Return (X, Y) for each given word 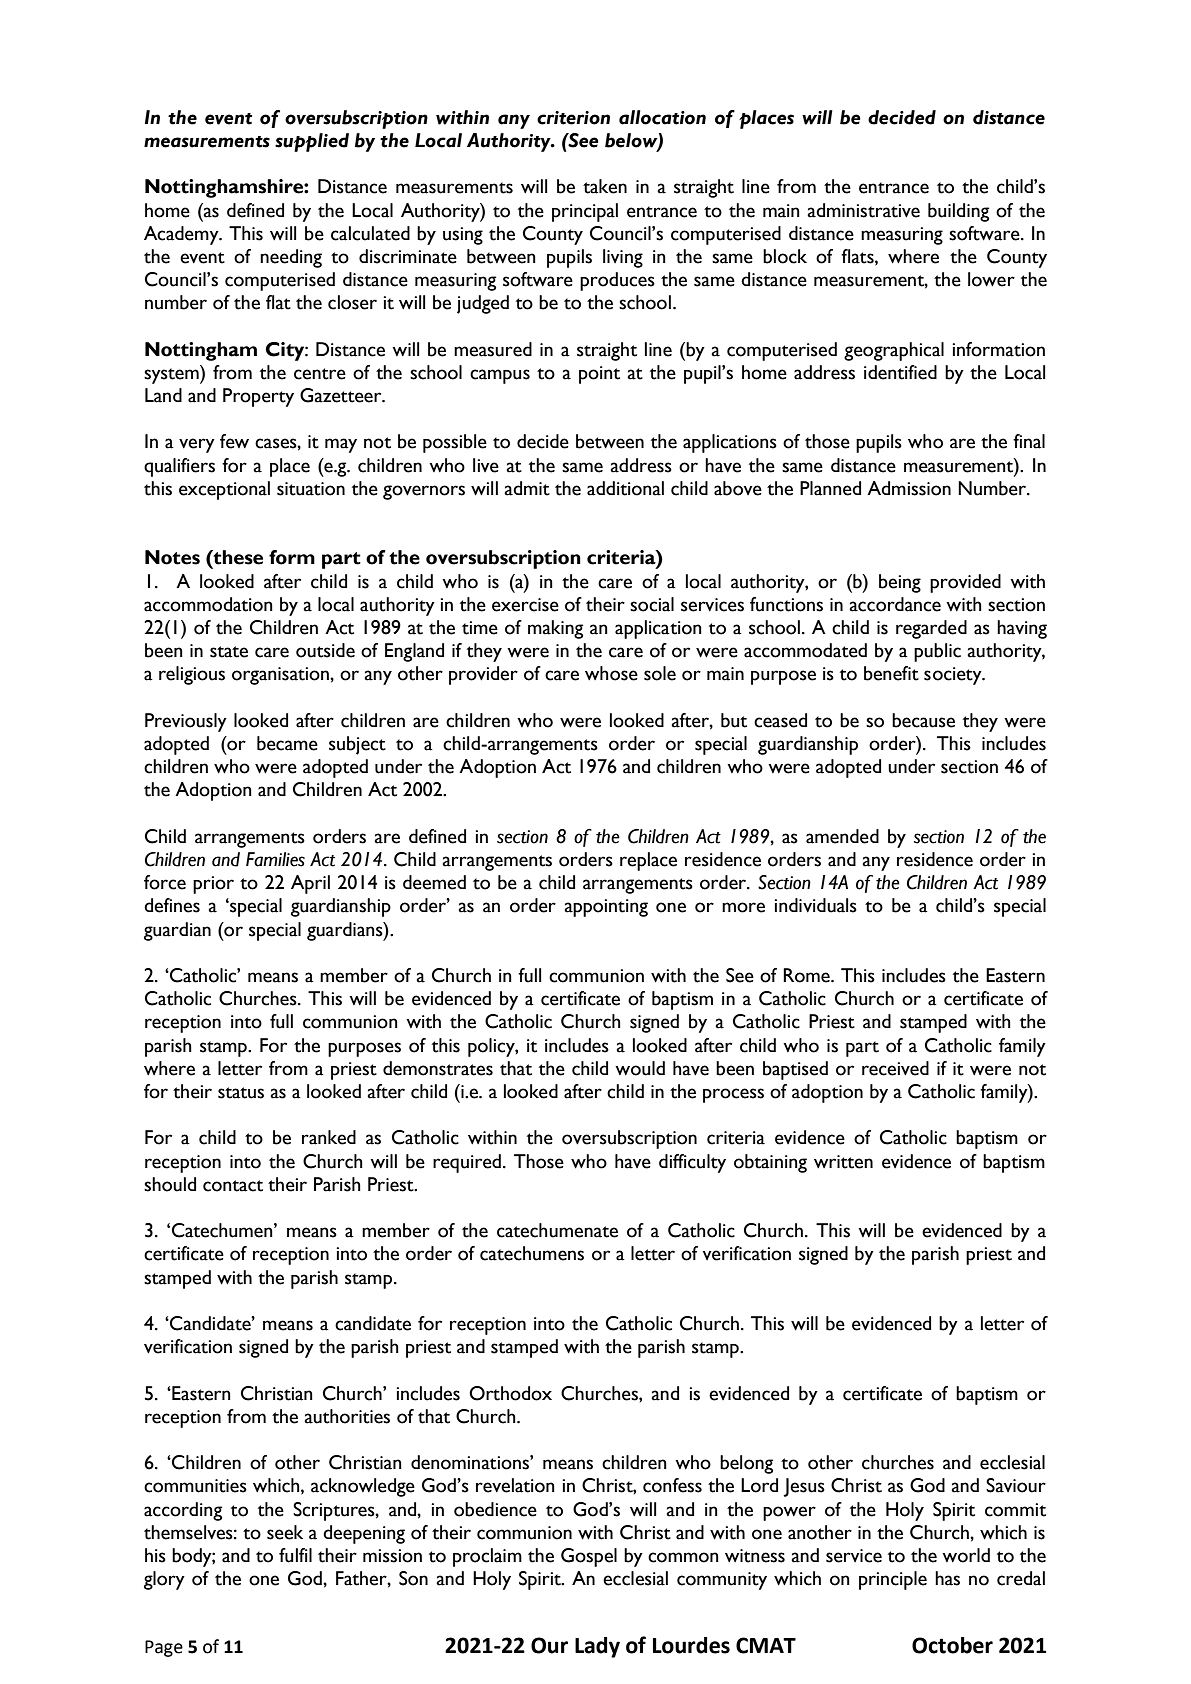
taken (605, 186)
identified (900, 372)
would (640, 1068)
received (895, 1068)
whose (611, 673)
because (923, 720)
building (958, 212)
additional (625, 488)
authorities (347, 1416)
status (241, 1093)
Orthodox (510, 1393)
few (234, 441)
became (287, 743)
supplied (312, 142)
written (843, 1162)
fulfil (295, 1555)
